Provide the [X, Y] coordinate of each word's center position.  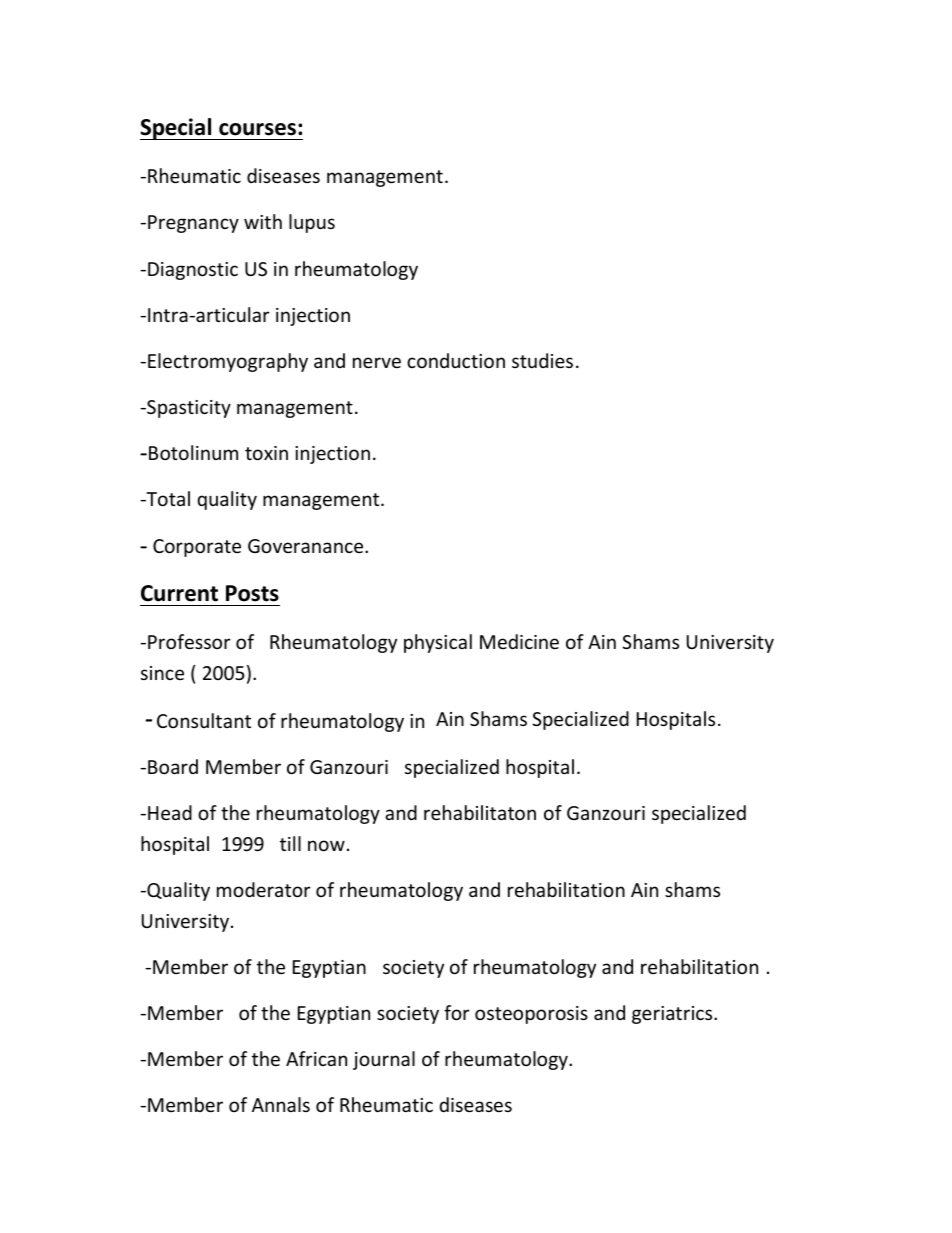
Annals [281, 1104]
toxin [266, 453]
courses [257, 129]
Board [173, 766]
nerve [377, 362]
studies [542, 360]
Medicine [519, 641]
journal [384, 1060]
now [326, 845]
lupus [312, 223]
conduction [456, 360]
